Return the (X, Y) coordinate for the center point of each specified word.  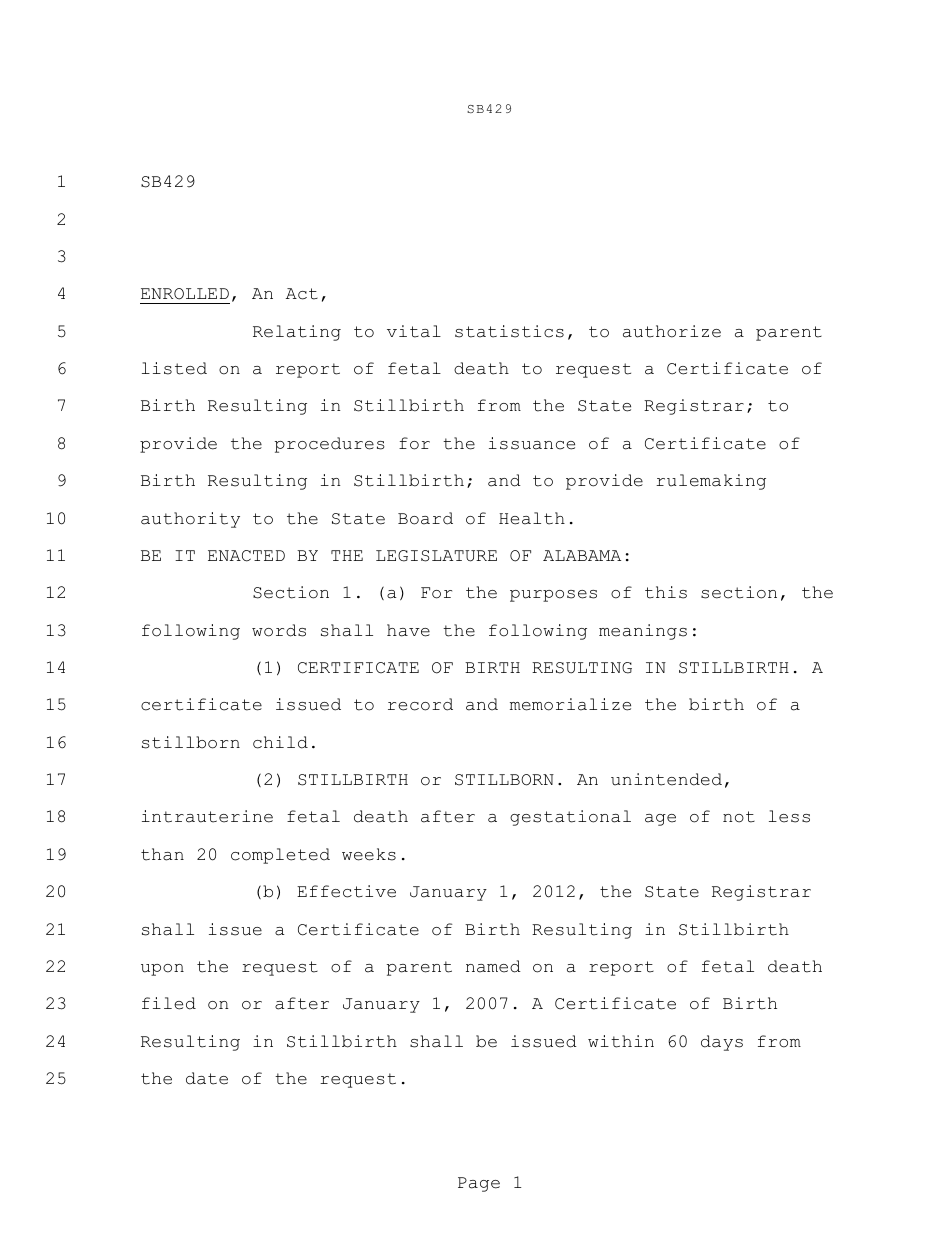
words (279, 630)
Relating (297, 333)
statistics (509, 331)
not (739, 817)
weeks (369, 854)
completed (280, 856)
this (666, 592)
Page (479, 1184)
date (207, 1078)
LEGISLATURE (436, 556)
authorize (672, 331)
